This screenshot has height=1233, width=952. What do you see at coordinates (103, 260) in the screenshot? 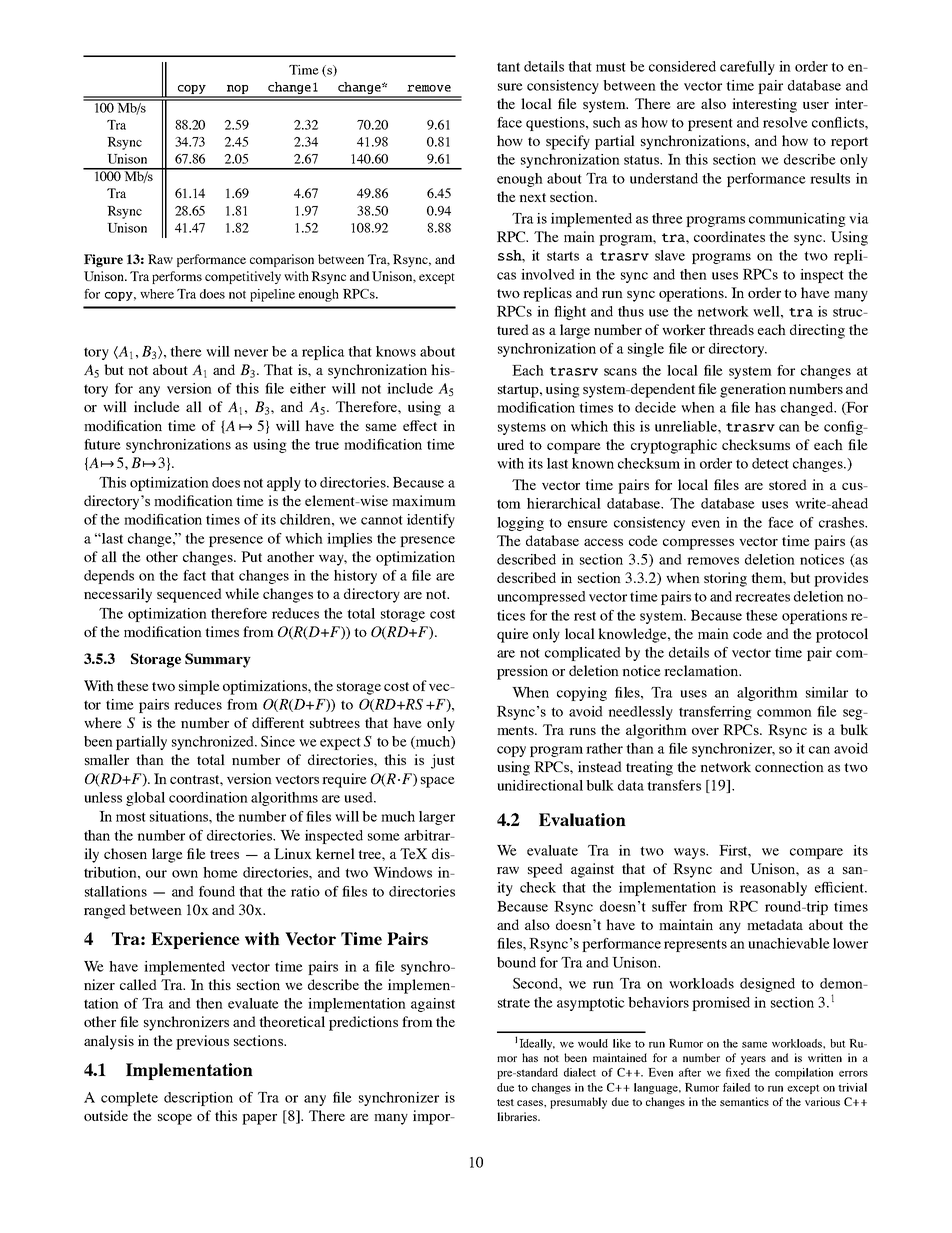
I see `Figure` at bounding box center [103, 260].
